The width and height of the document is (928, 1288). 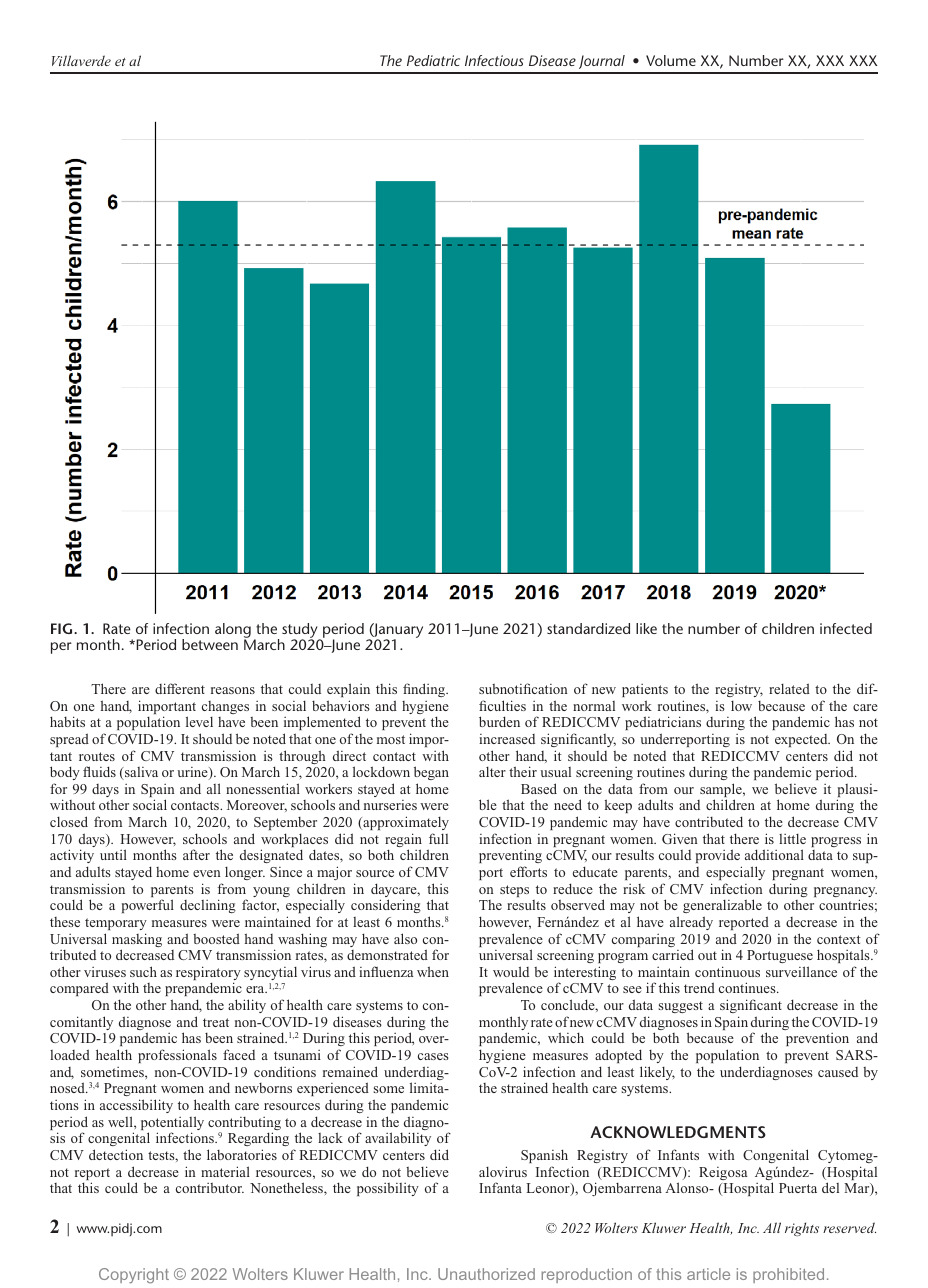 I want to click on low, so click(x=741, y=706).
